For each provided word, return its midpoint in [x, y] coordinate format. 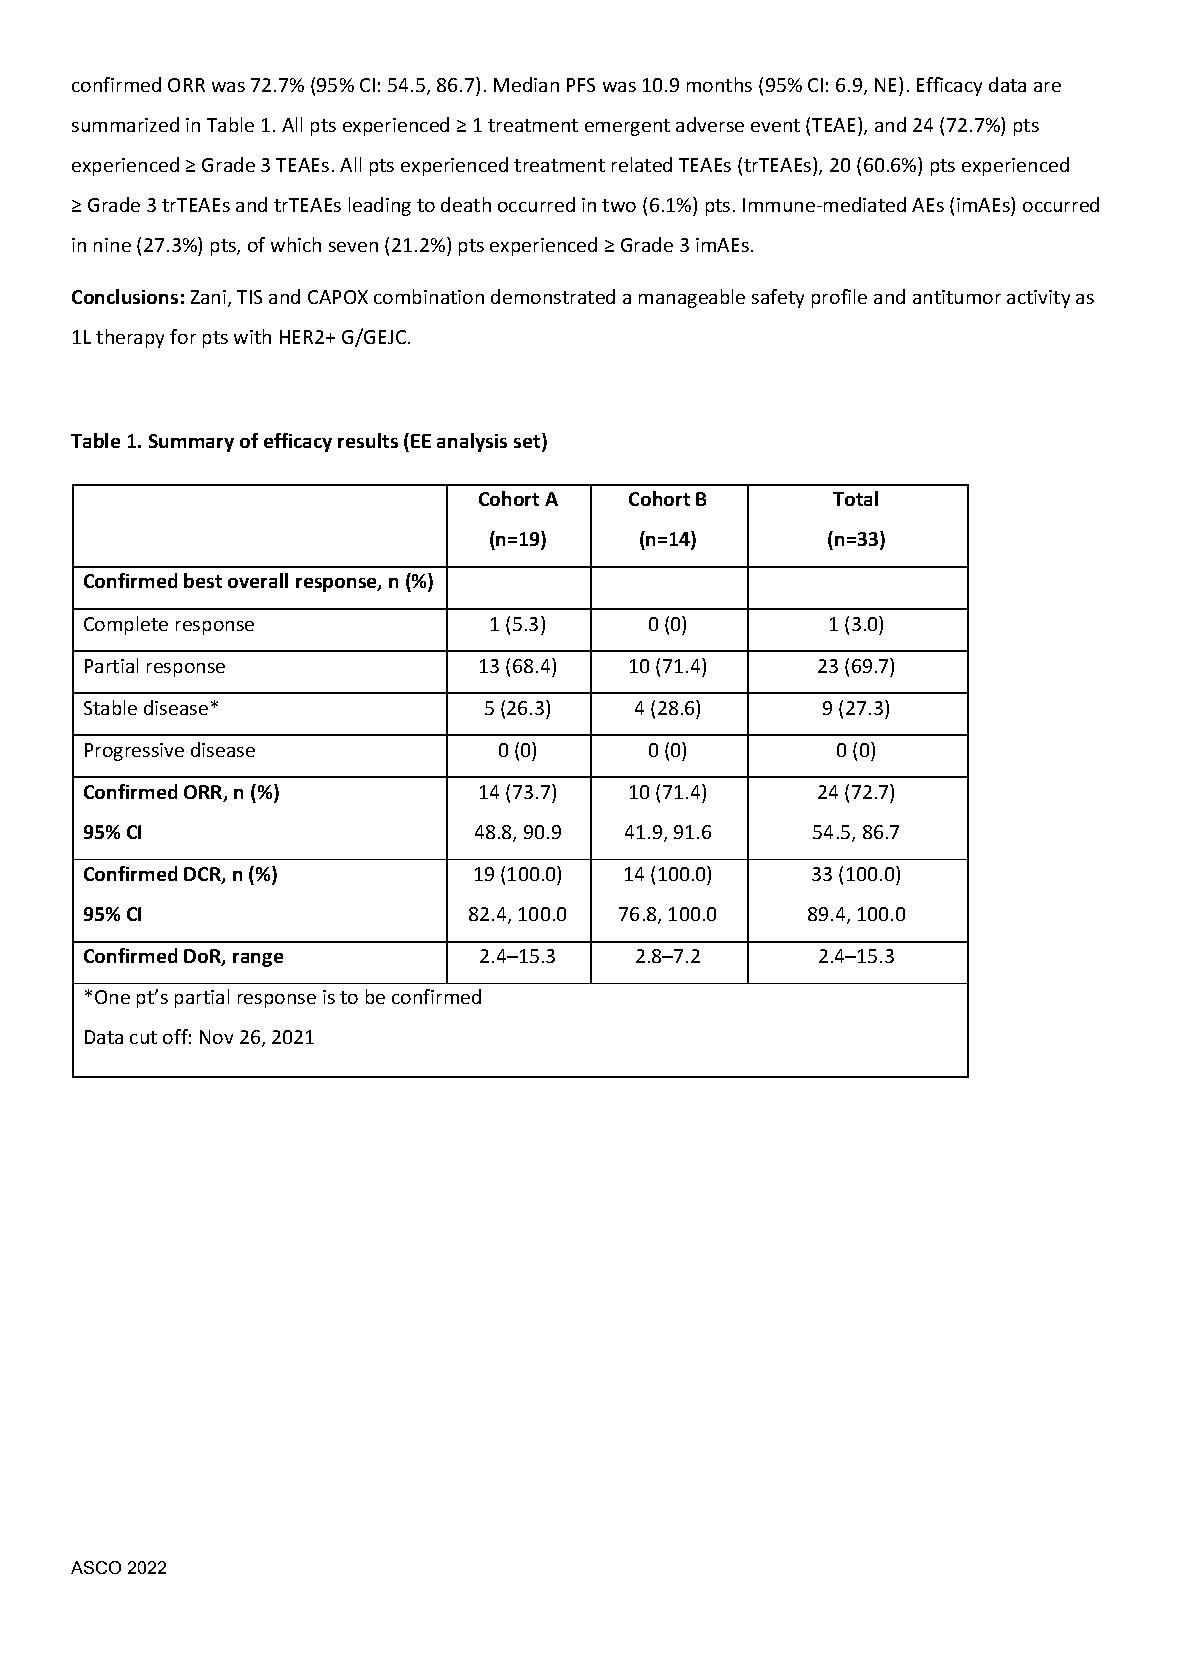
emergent [627, 127]
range [258, 960]
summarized [125, 124]
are [1047, 87]
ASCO [96, 1567]
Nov [216, 1037]
